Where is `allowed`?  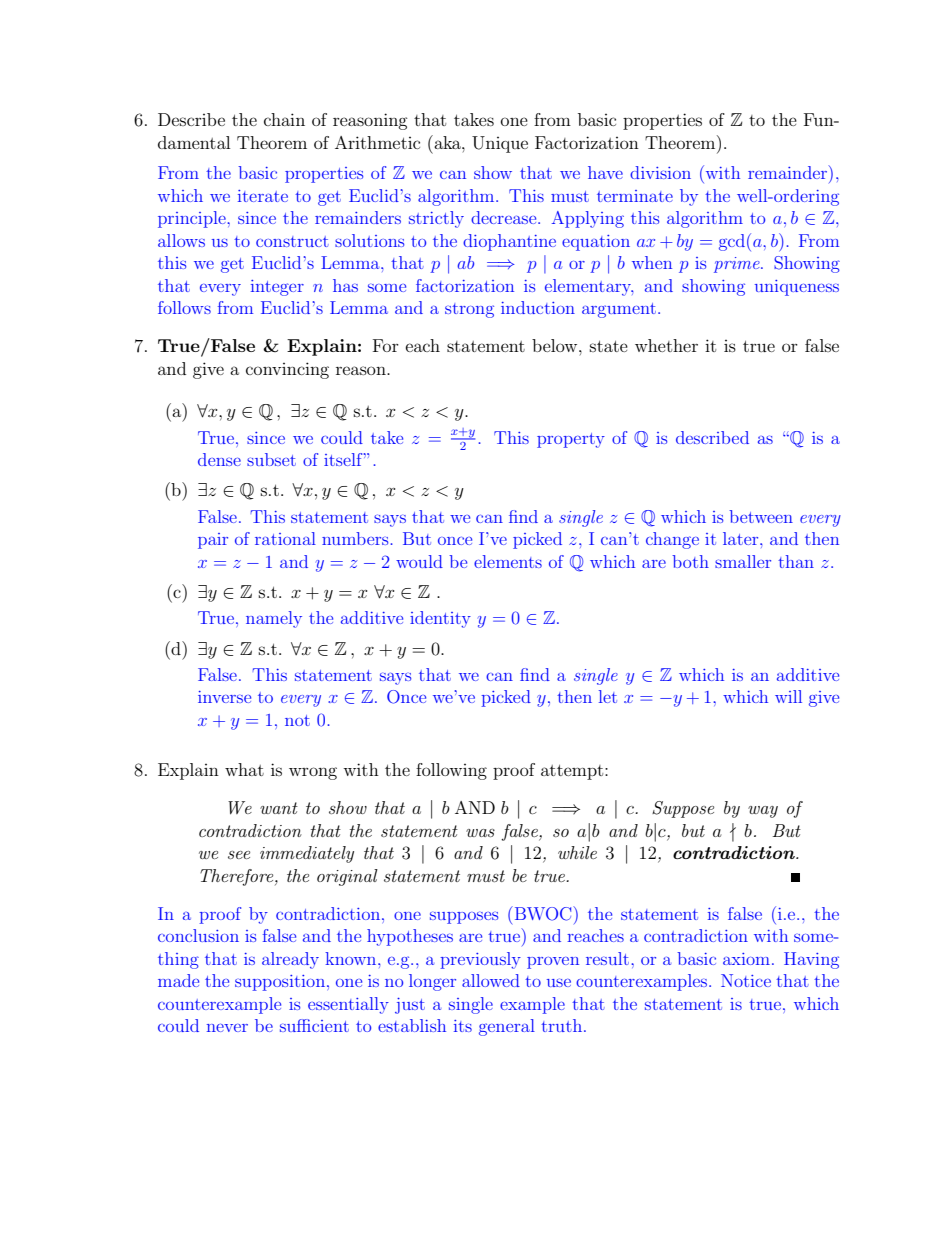 allowed is located at coordinates (491, 980).
